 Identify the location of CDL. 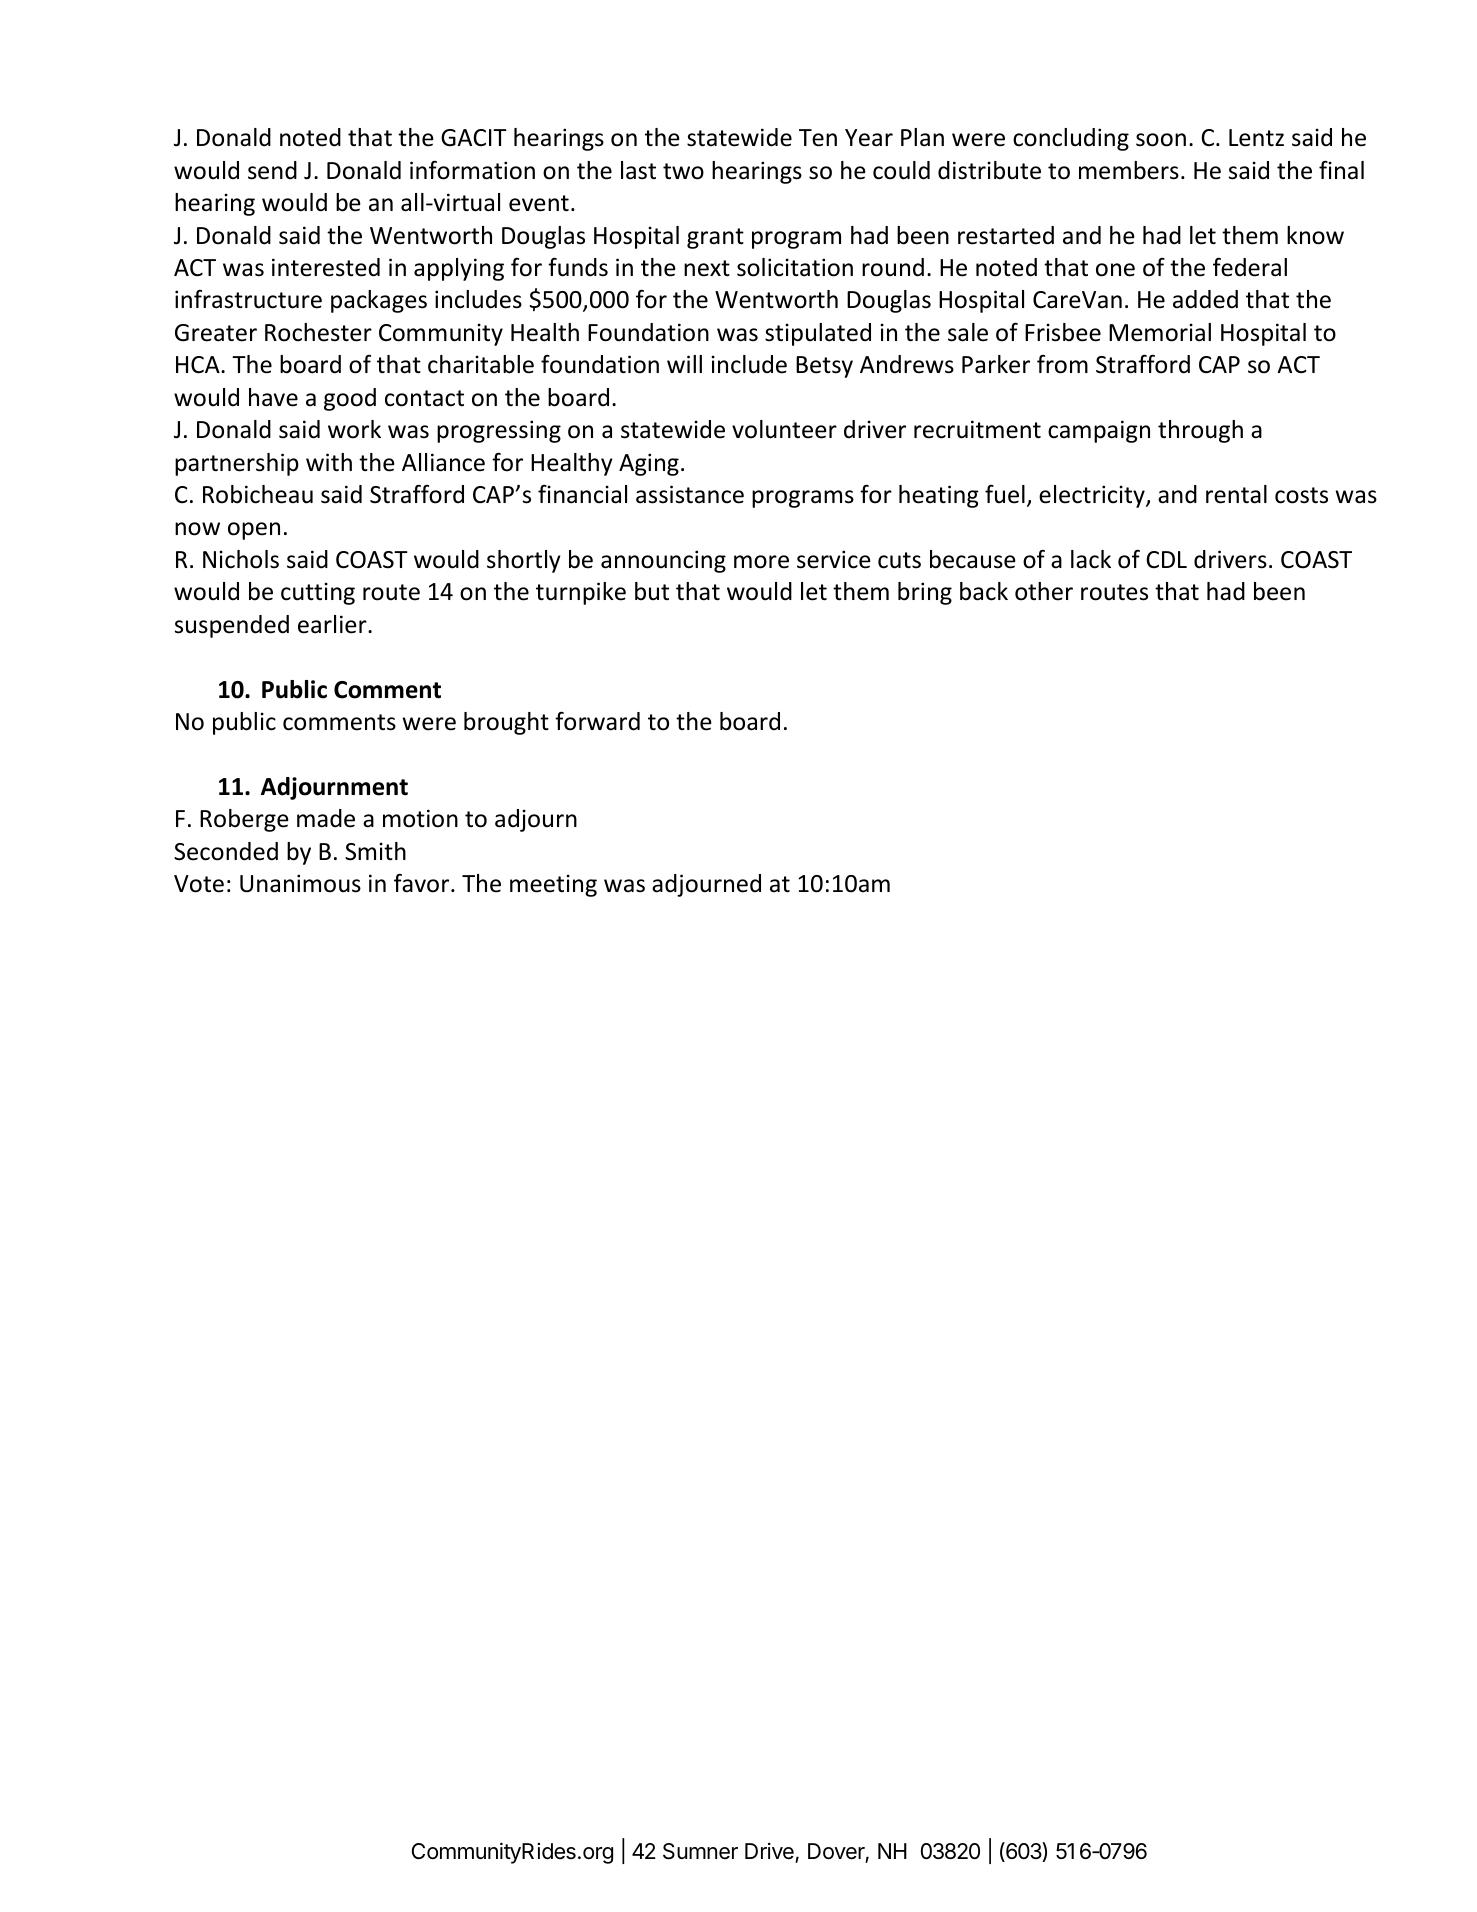
(1166, 559).
